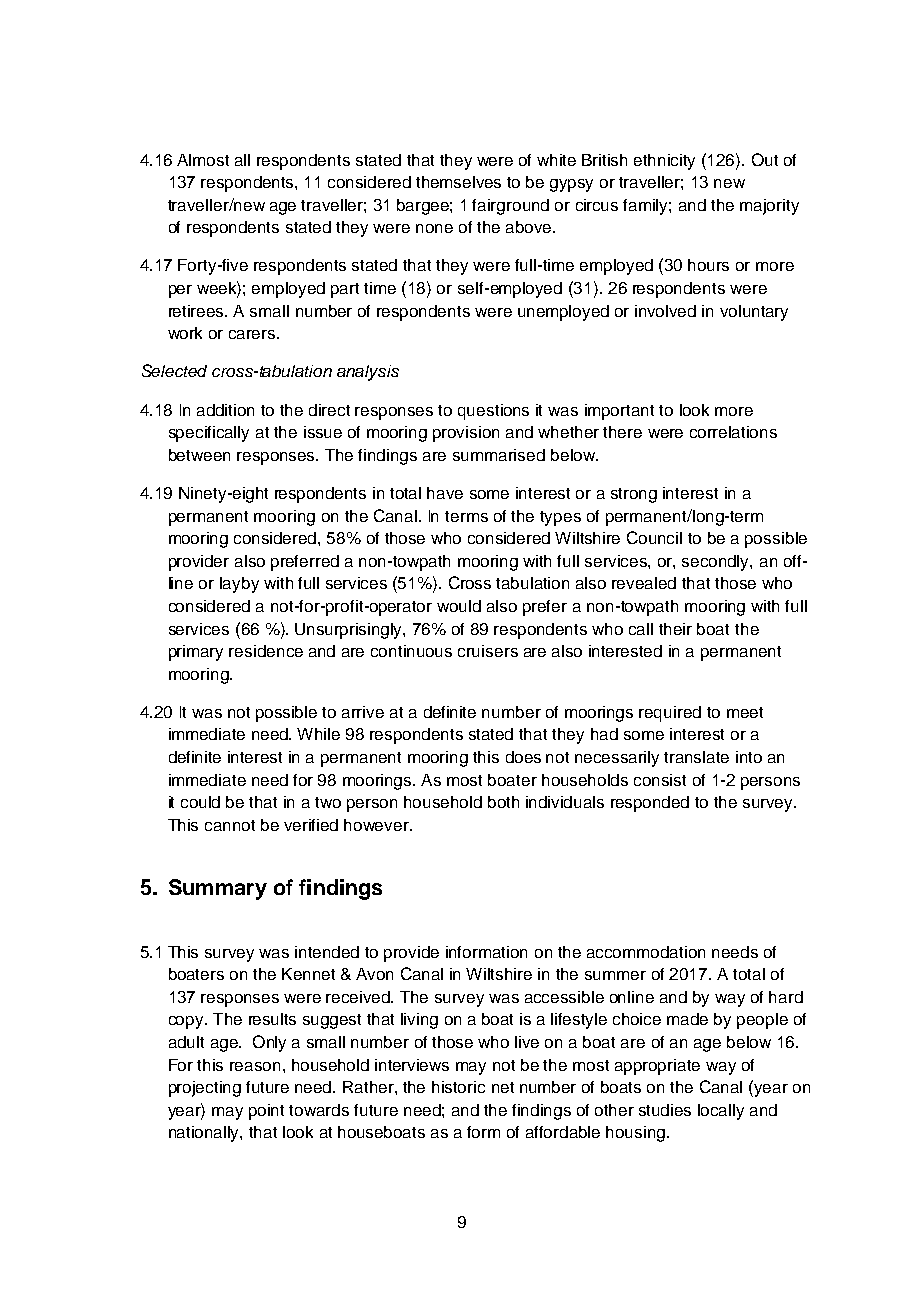 The width and height of the image is (924, 1308). I want to click on historic, so click(458, 1087).
